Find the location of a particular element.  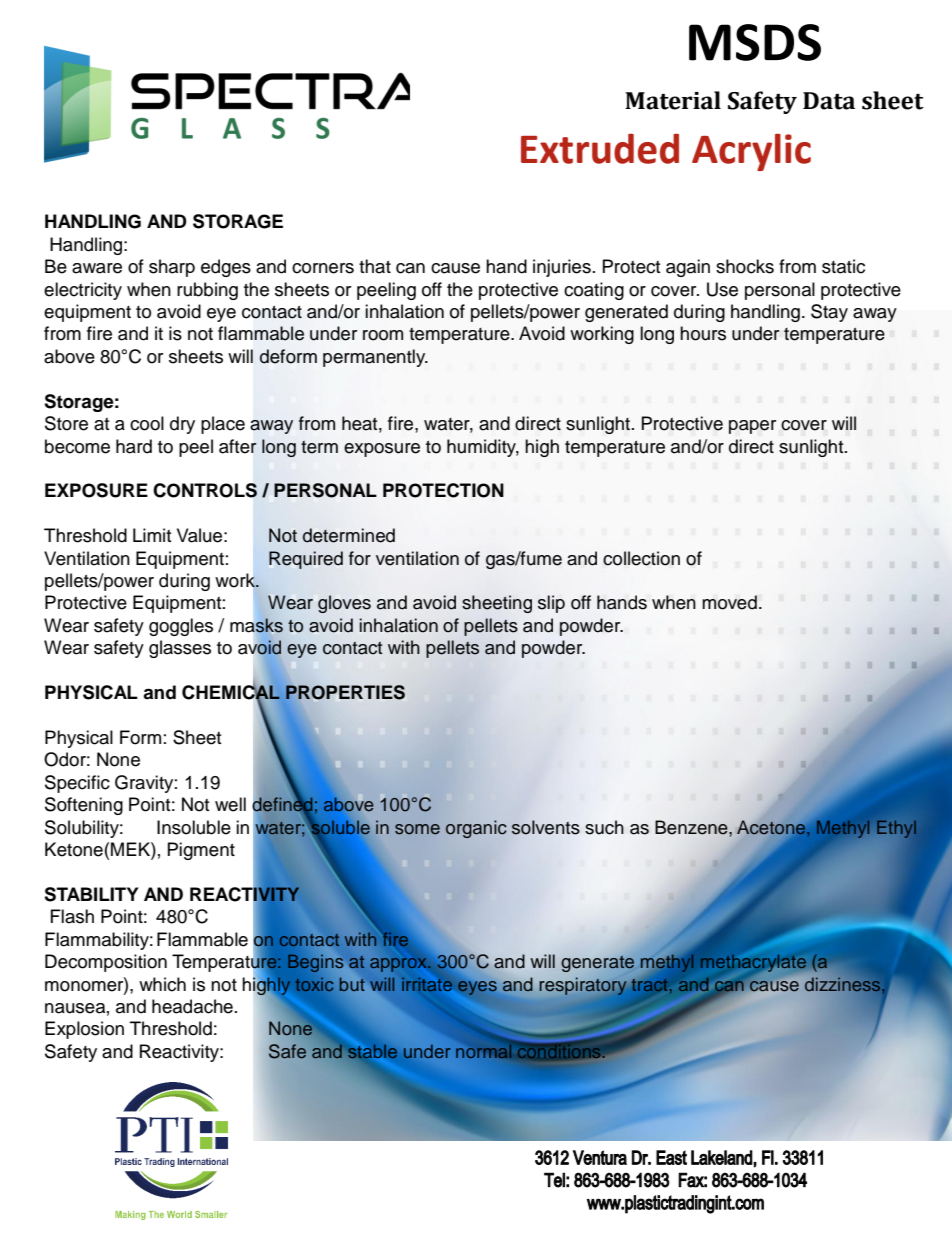

MSDS is located at coordinates (755, 42).
